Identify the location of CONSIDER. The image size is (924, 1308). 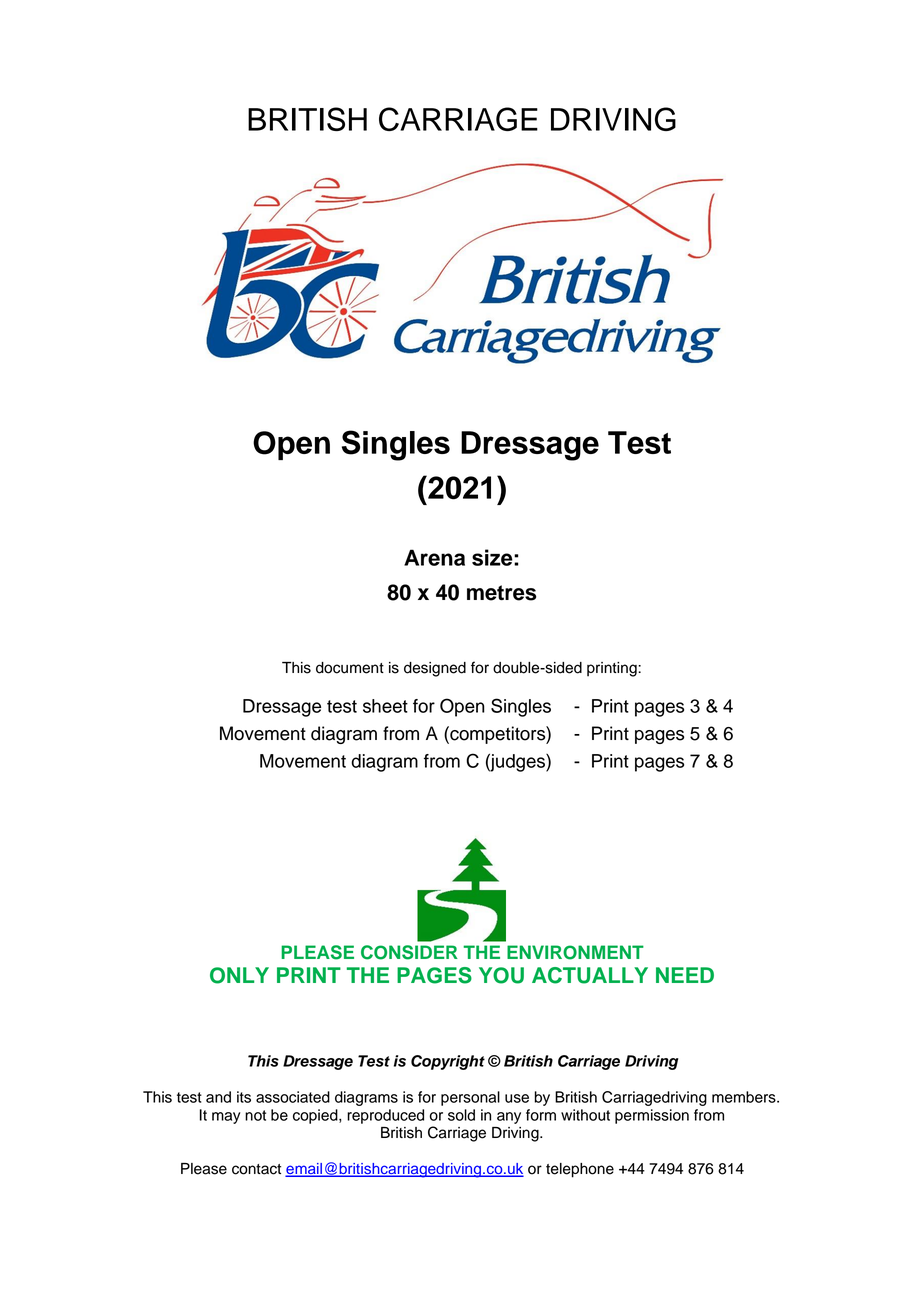
(409, 952).
